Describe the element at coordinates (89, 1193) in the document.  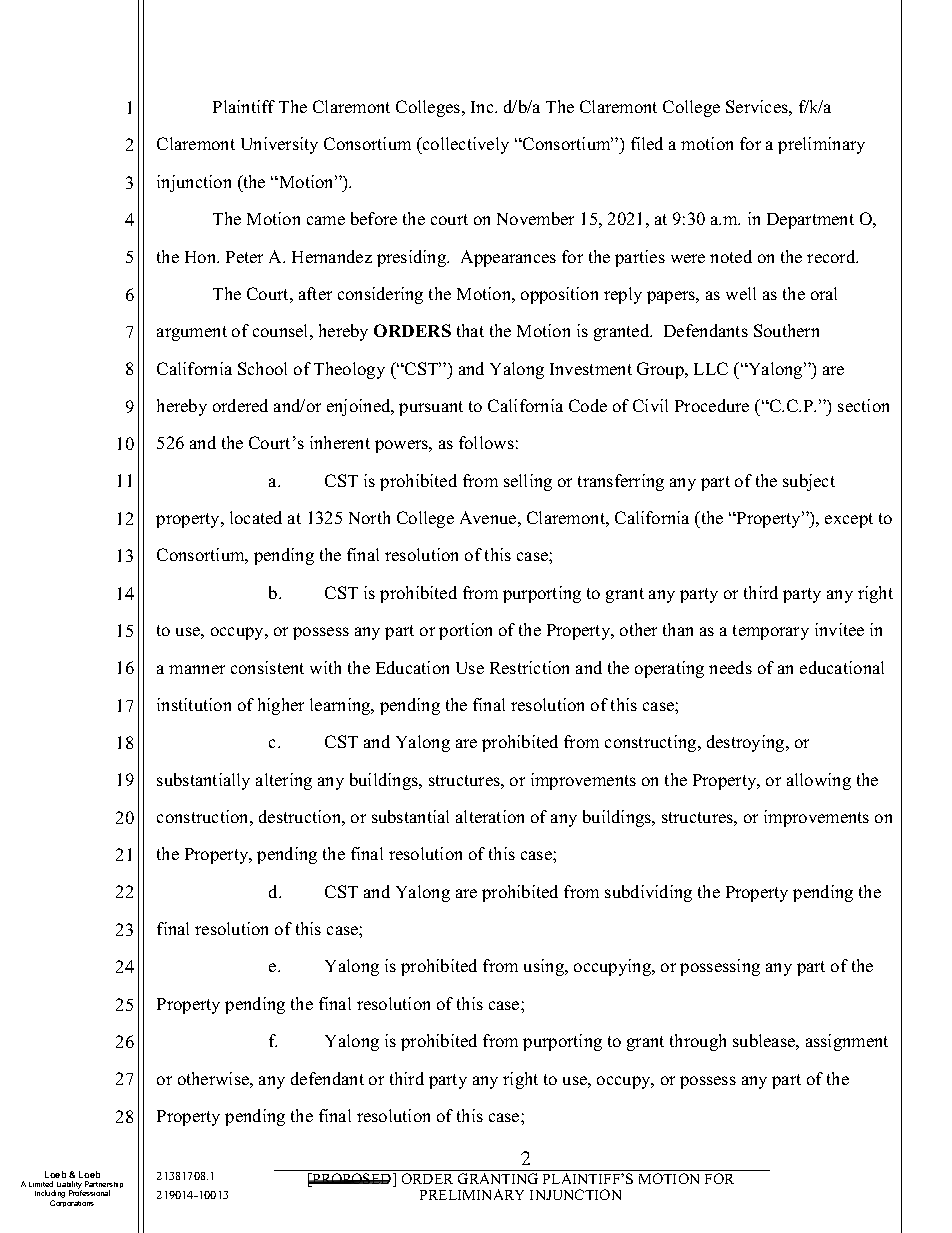
I see `Professional` at that location.
